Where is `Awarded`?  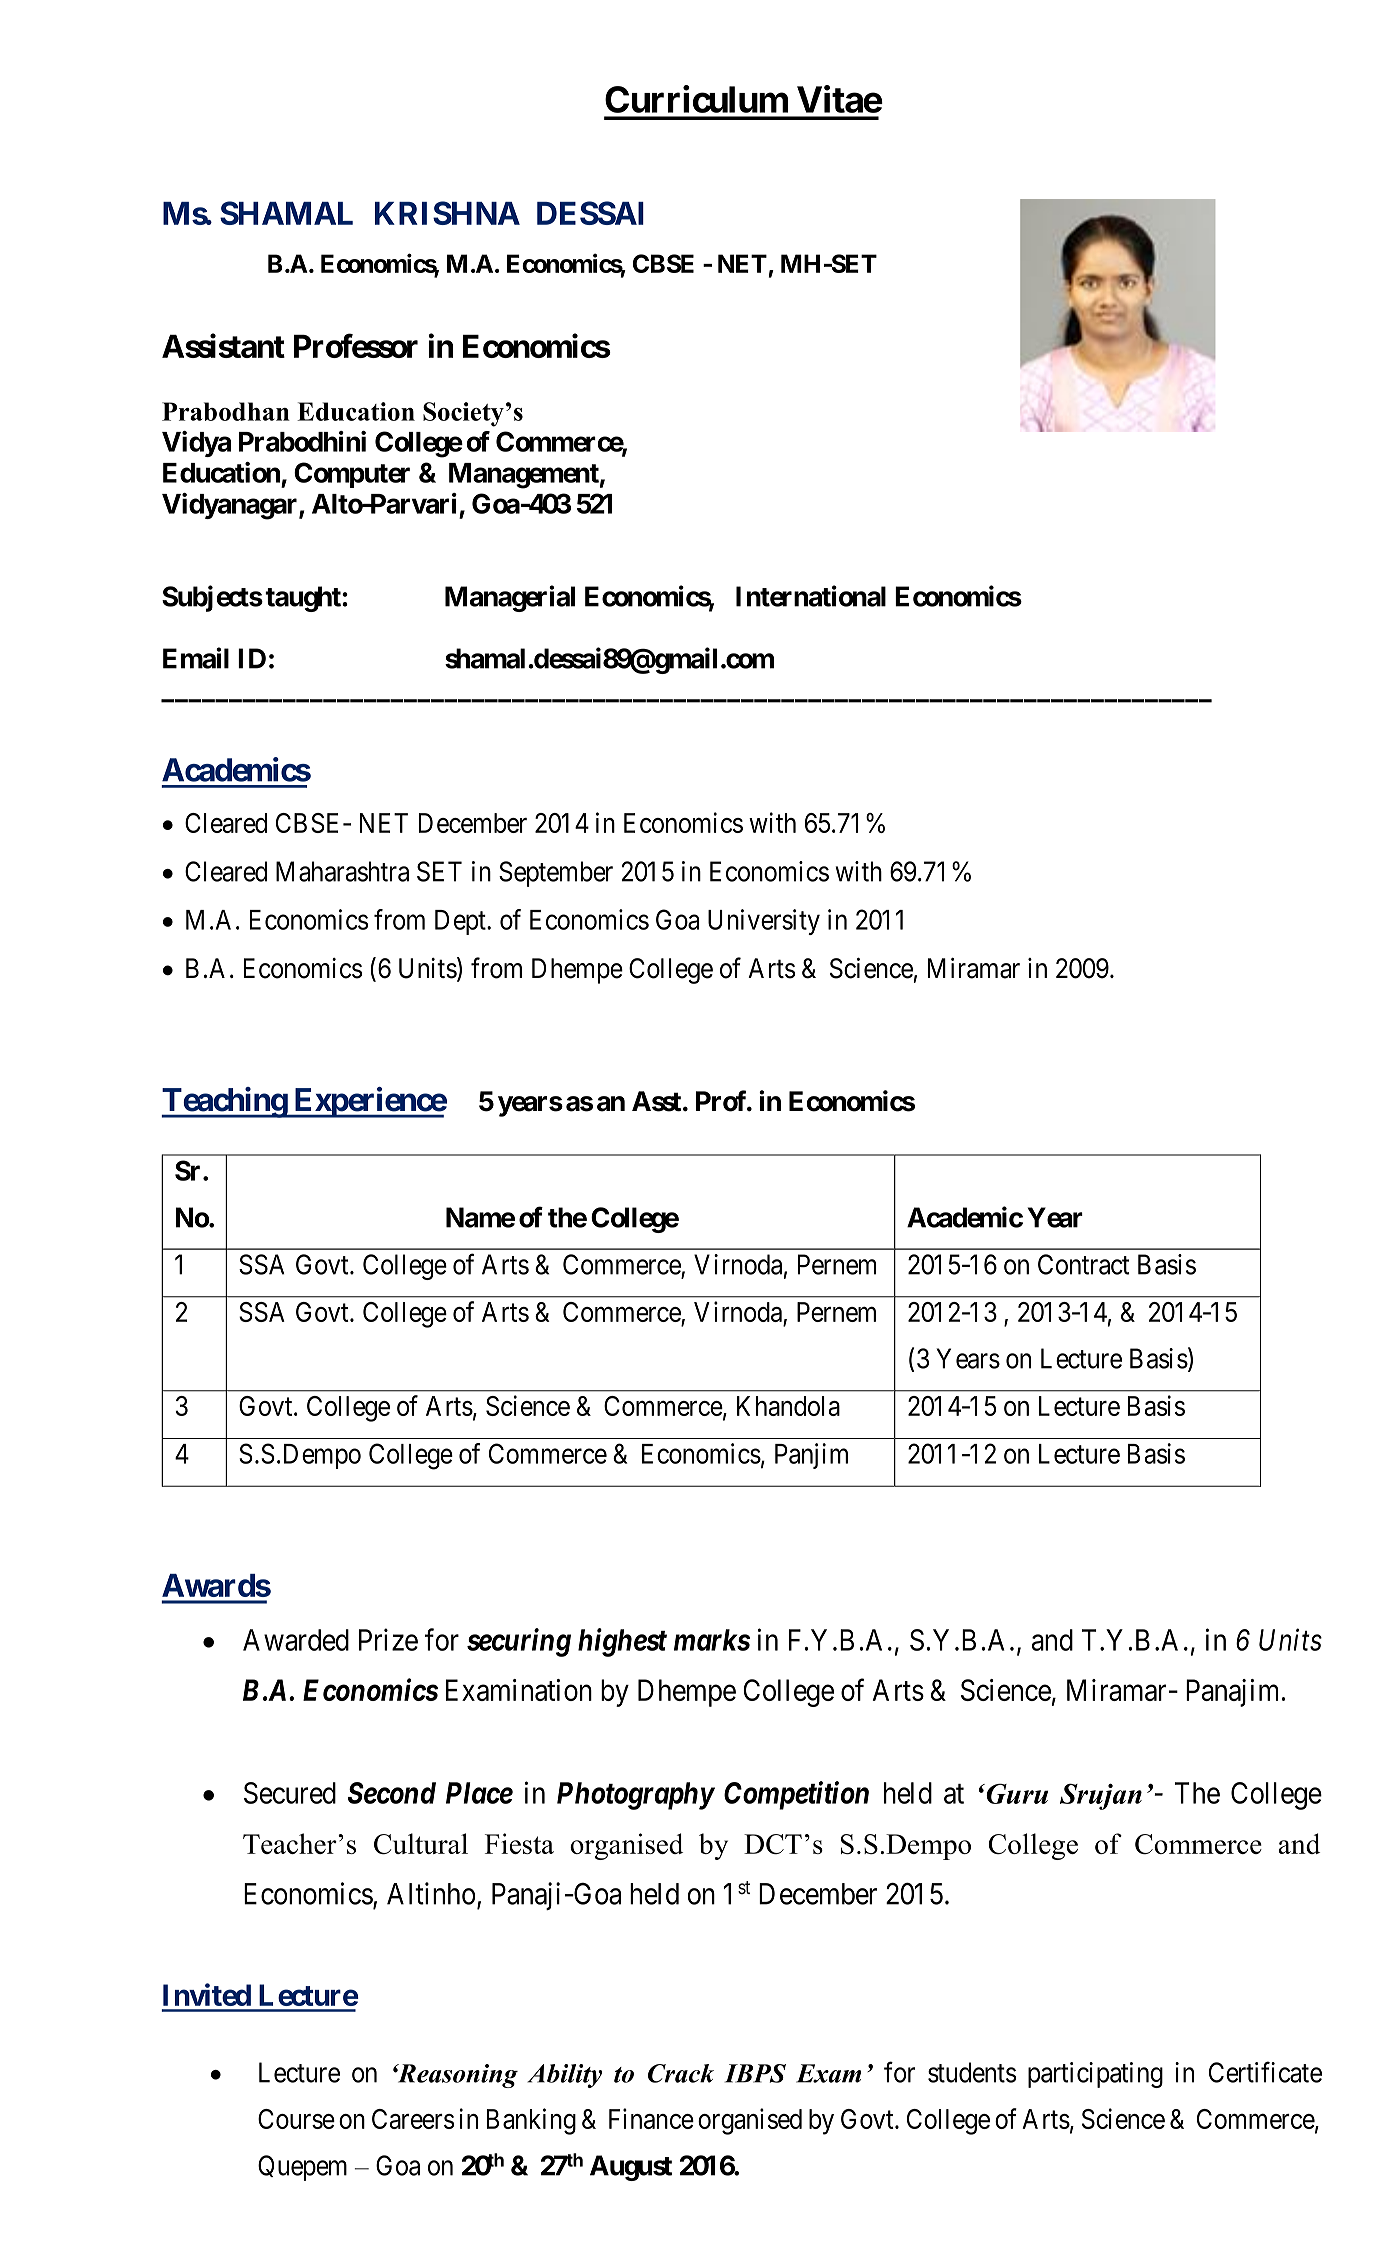 Awarded is located at coordinates (296, 1640).
